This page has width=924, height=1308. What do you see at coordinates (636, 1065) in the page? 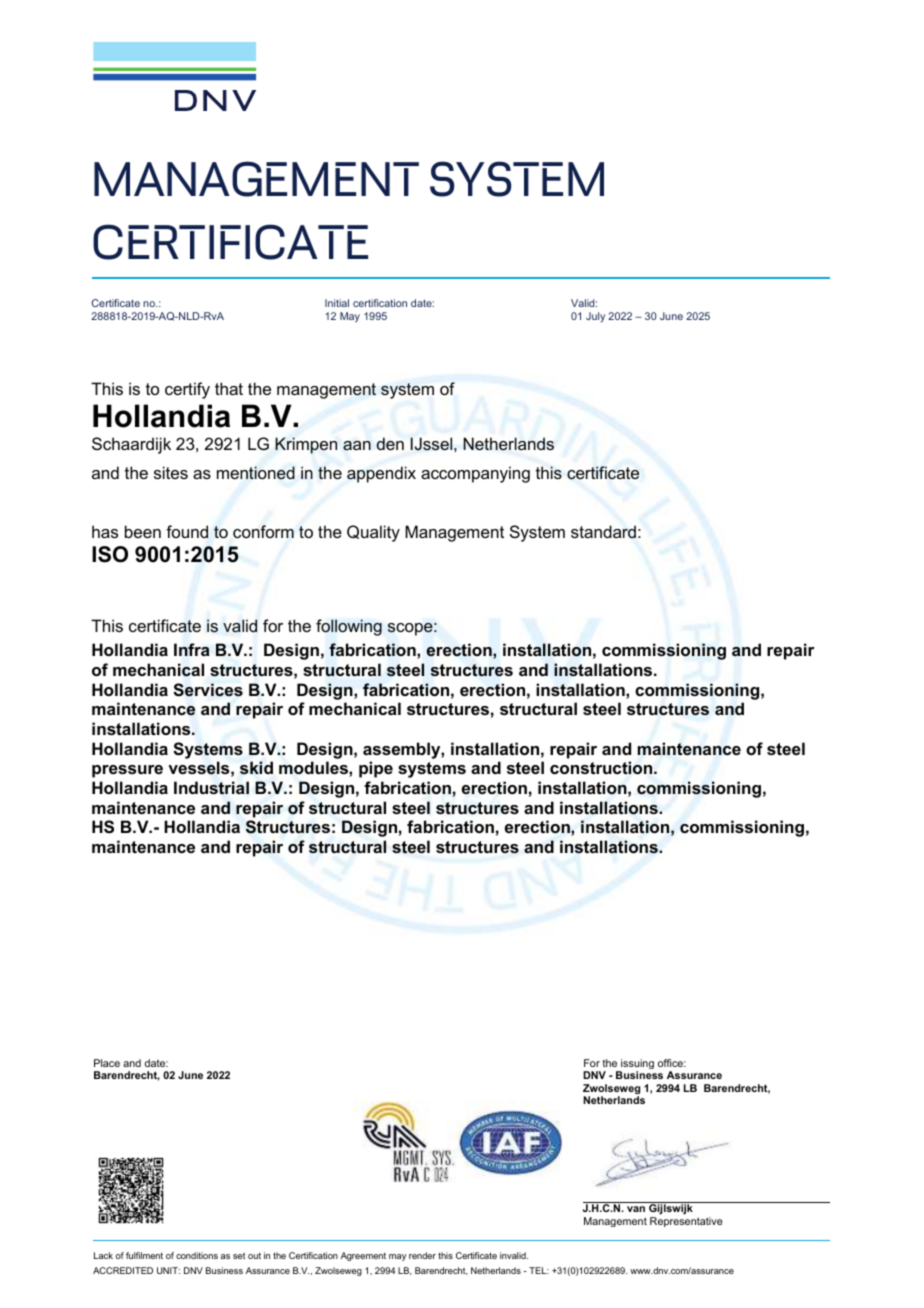
I see `issuing` at bounding box center [636, 1065].
